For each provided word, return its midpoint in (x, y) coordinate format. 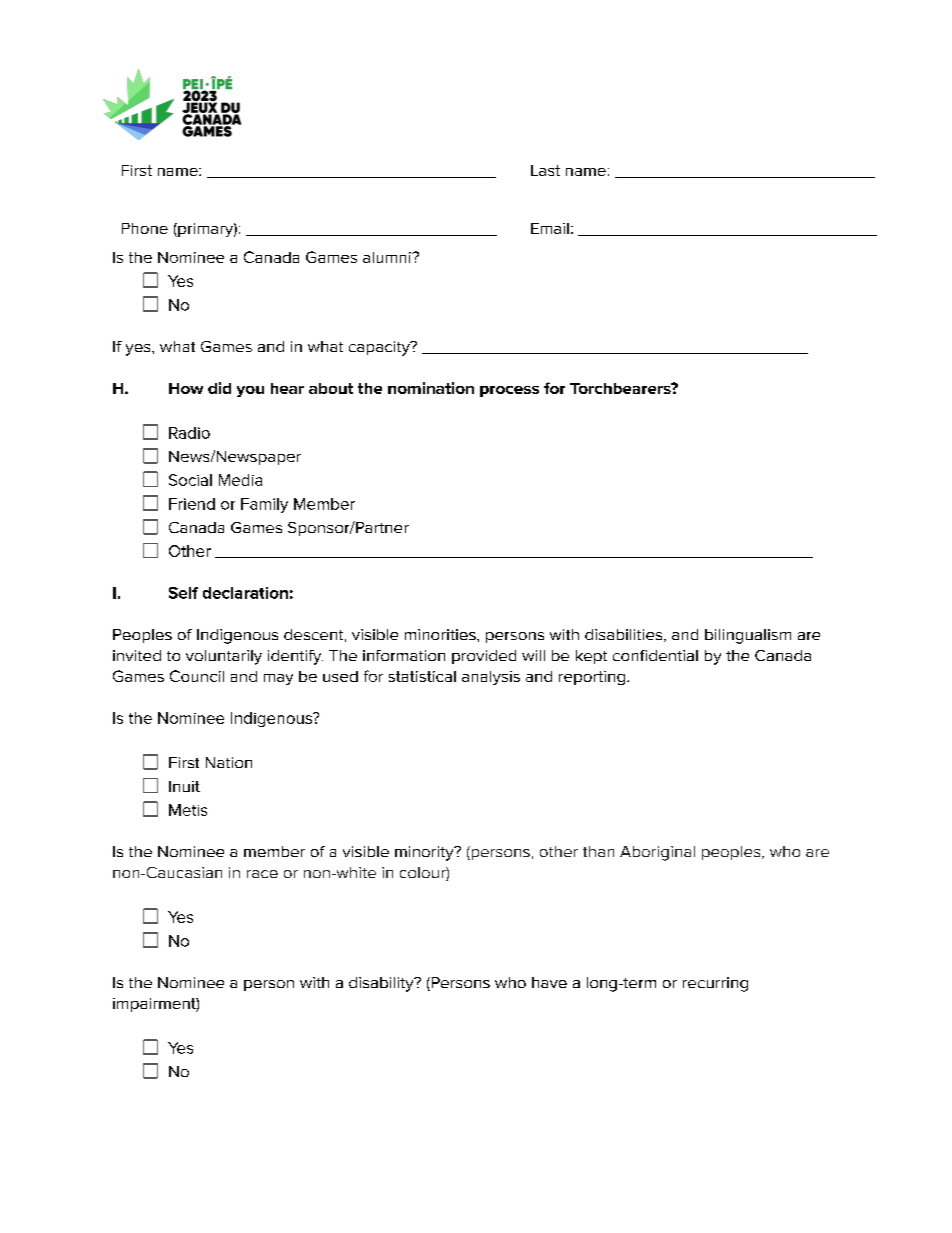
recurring (715, 984)
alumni (388, 257)
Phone (145, 228)
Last (545, 170)
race (262, 874)
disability (382, 984)
